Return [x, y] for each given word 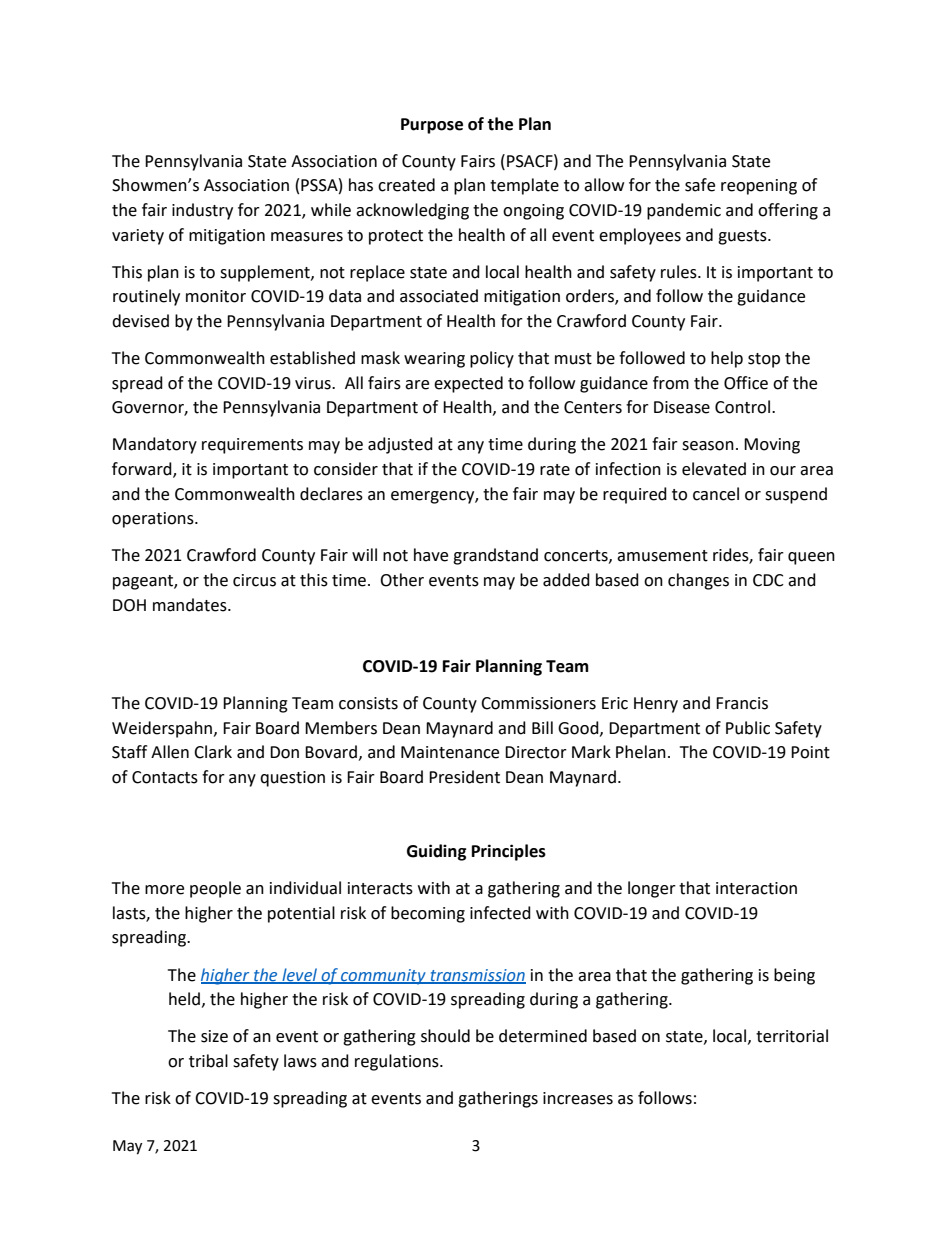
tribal [208, 1061]
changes [698, 581]
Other [402, 580]
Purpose [432, 126]
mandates [191, 605]
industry [202, 211]
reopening [759, 187]
